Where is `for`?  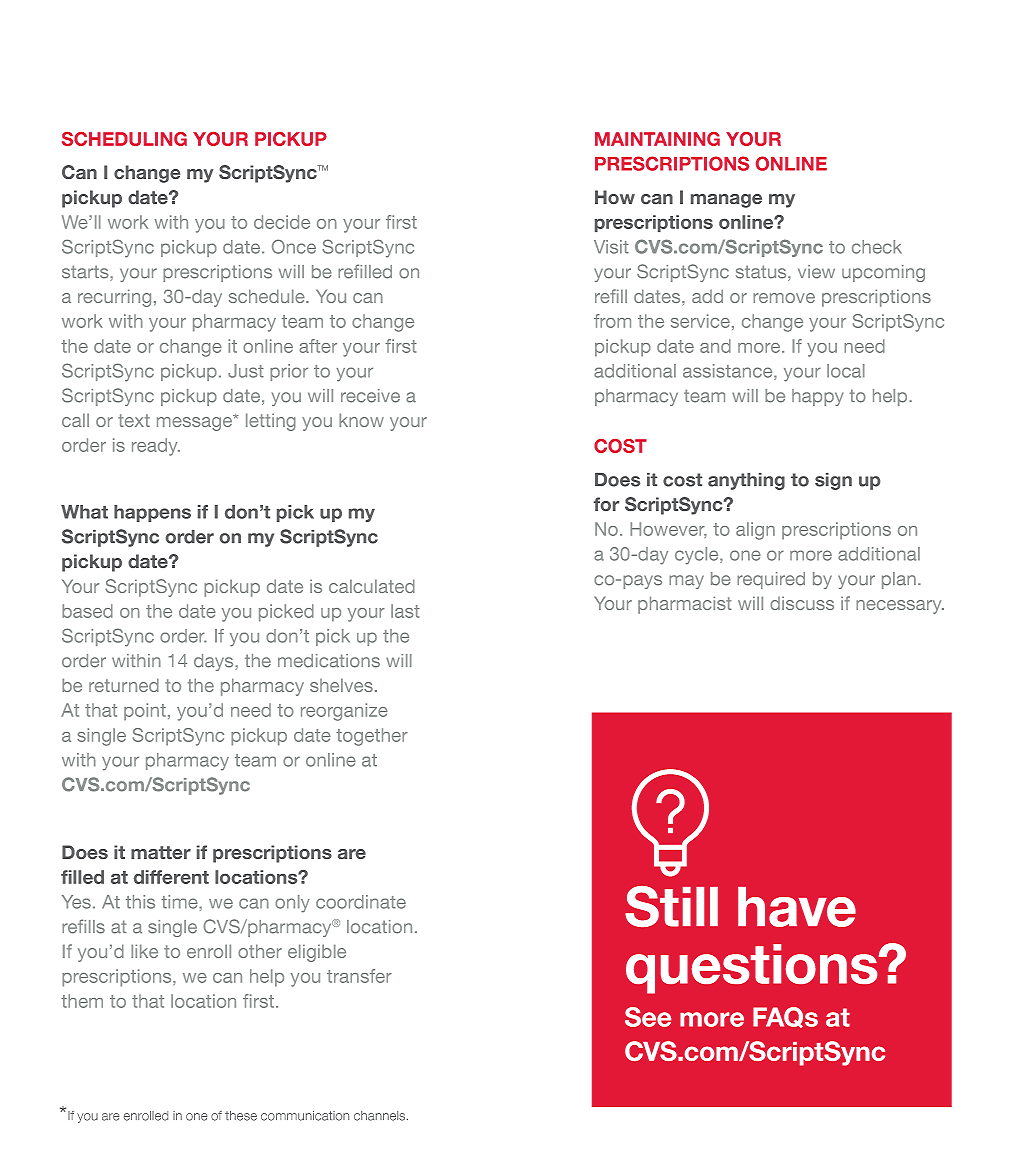
for is located at coordinates (606, 504).
